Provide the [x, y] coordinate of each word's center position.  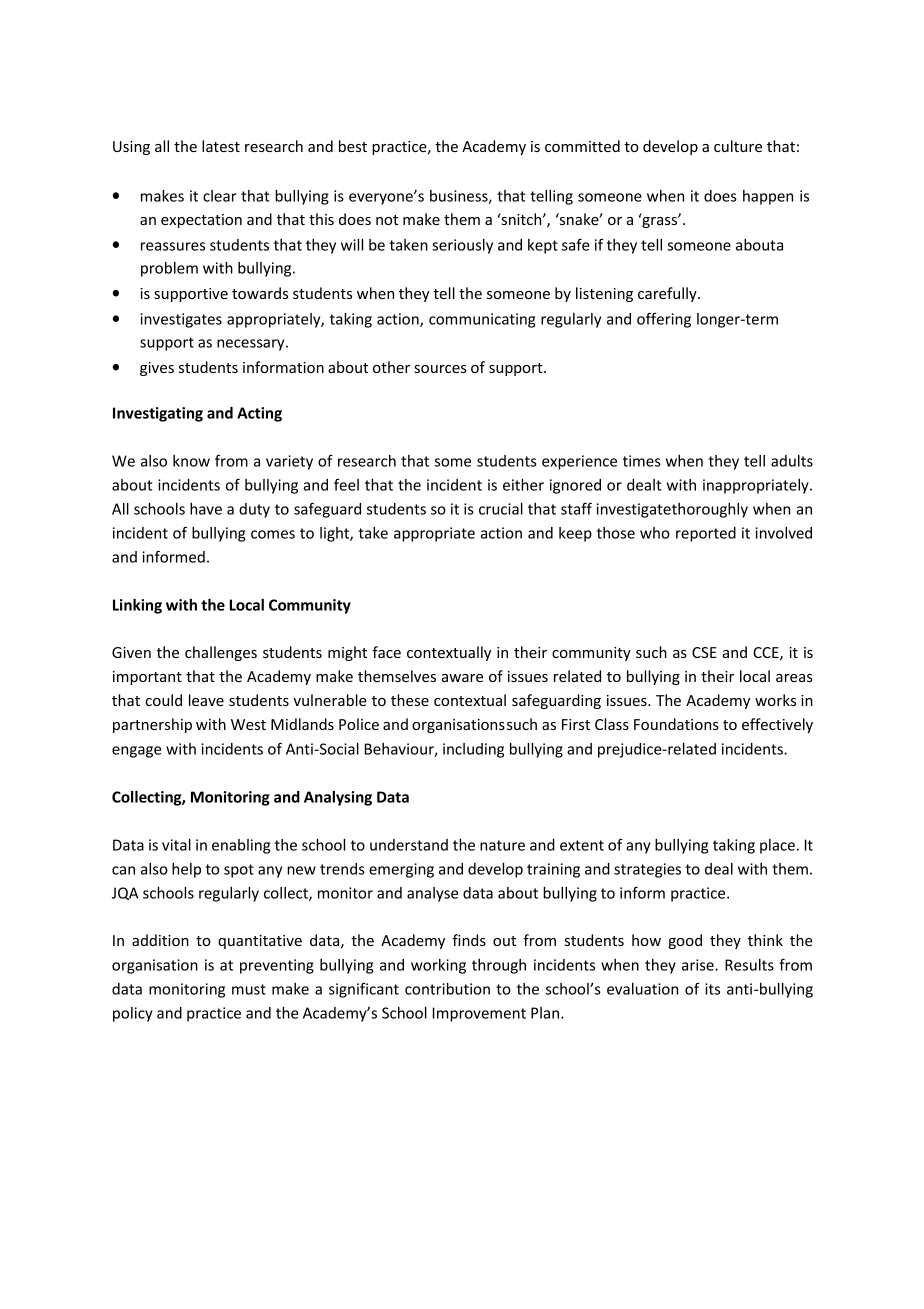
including [473, 750]
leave [206, 700]
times [642, 461]
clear [220, 196]
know [191, 461]
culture [738, 146]
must [249, 989]
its [712, 989]
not [387, 220]
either [523, 485]
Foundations [676, 724]
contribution [447, 989]
